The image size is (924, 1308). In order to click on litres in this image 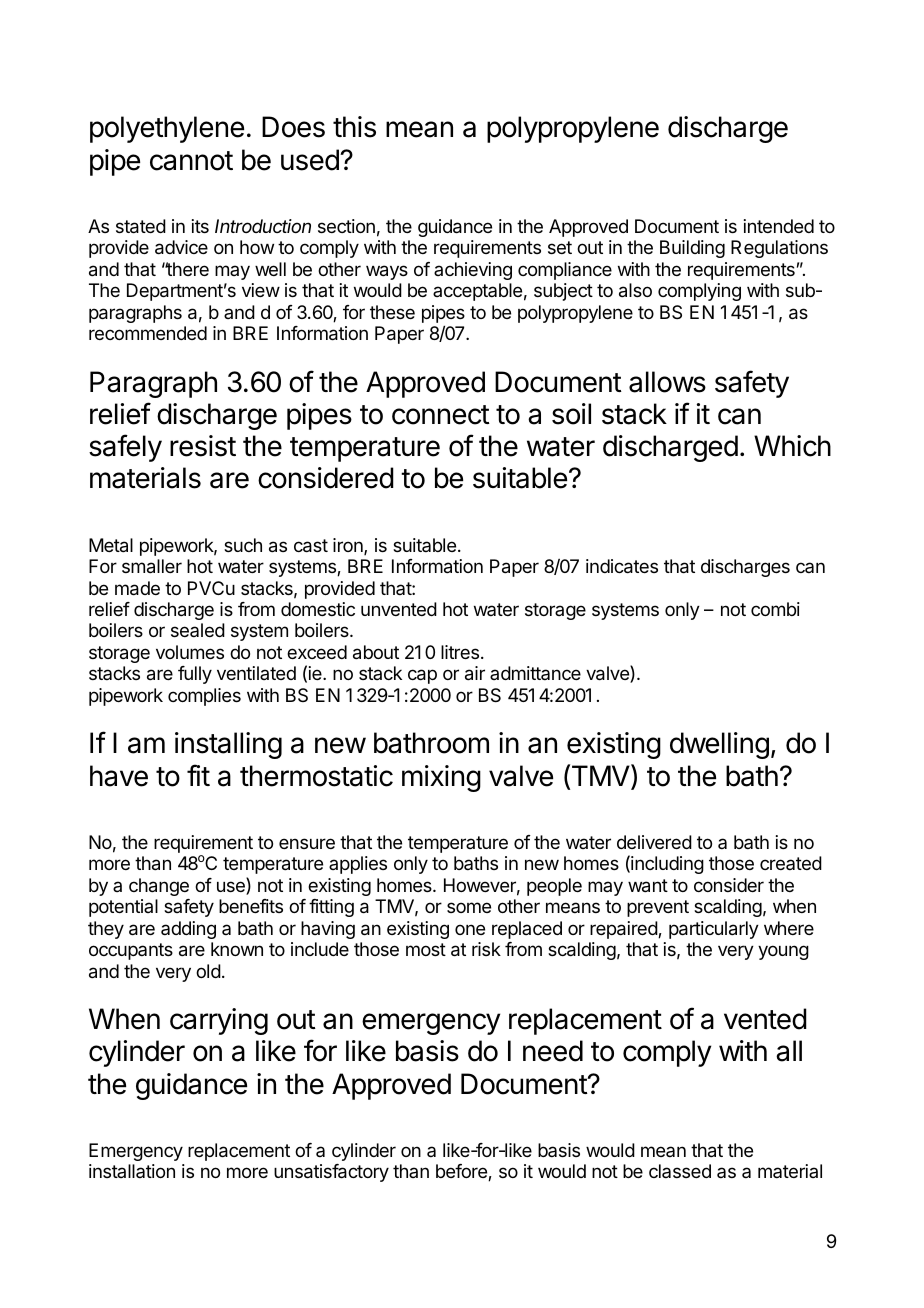, I will do `click(460, 652)`.
